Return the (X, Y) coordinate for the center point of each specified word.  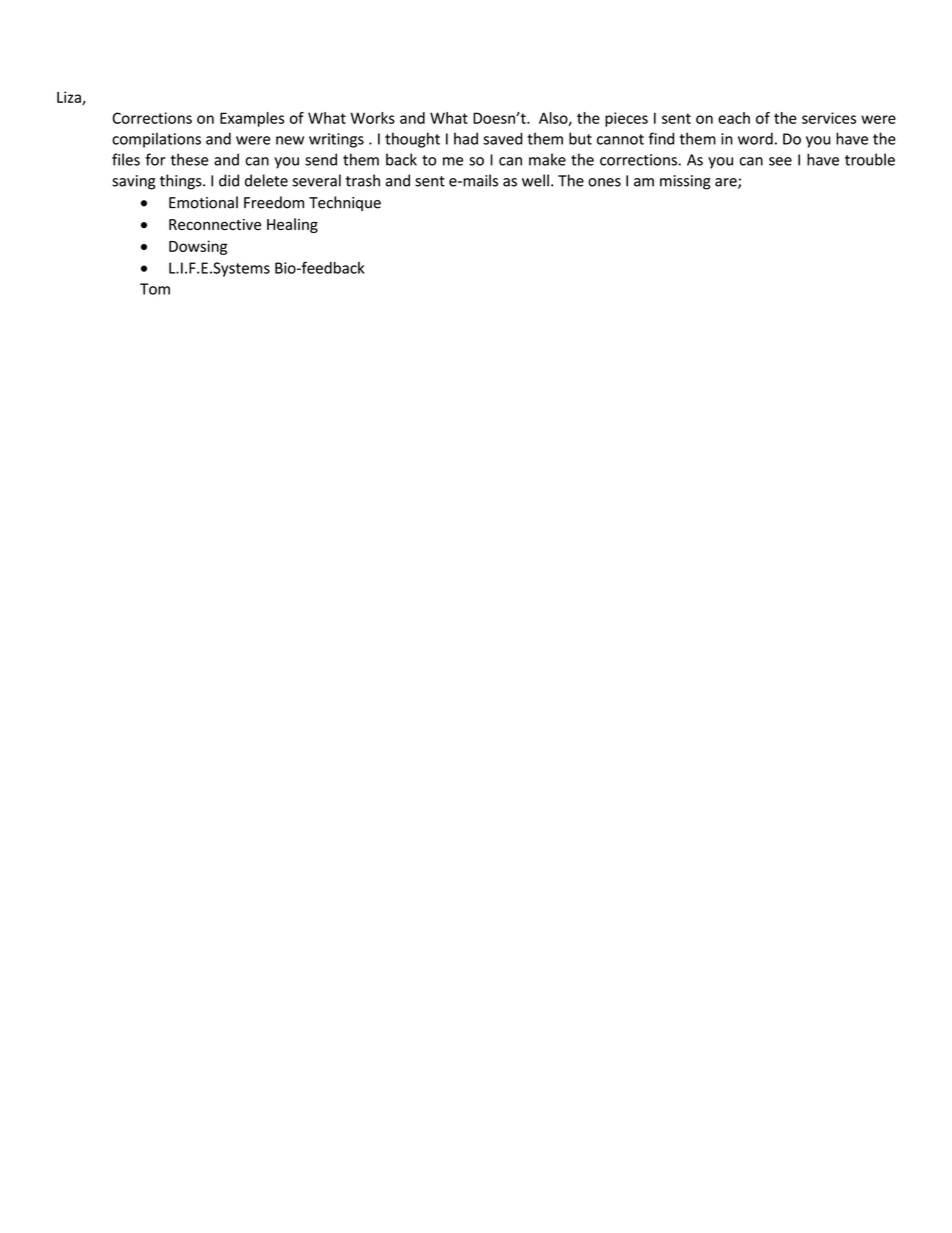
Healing (292, 225)
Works (372, 118)
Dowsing (198, 247)
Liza (70, 98)
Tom (155, 289)
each (734, 118)
